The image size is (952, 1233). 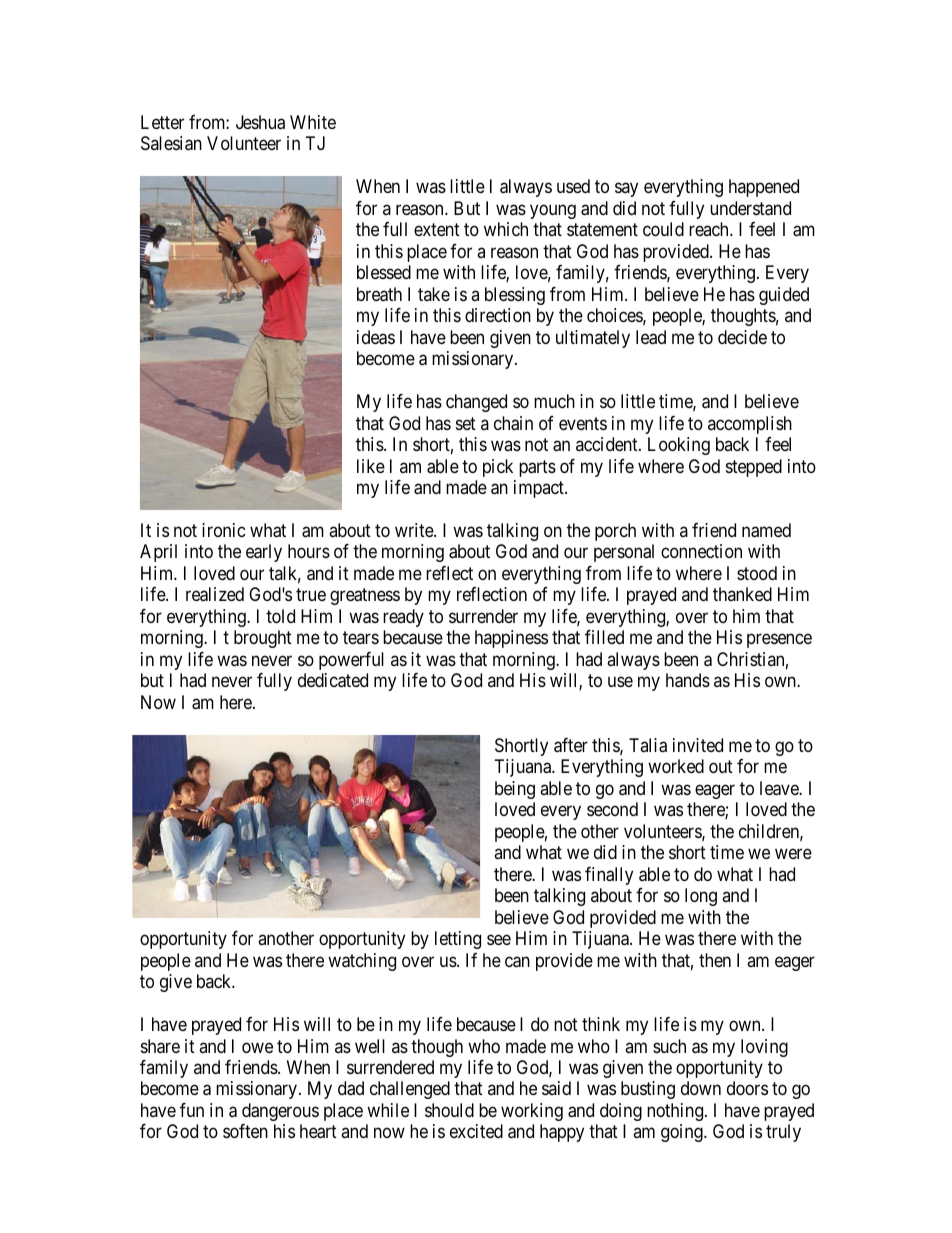 What do you see at coordinates (511, 639) in the page?
I see `happiness` at bounding box center [511, 639].
